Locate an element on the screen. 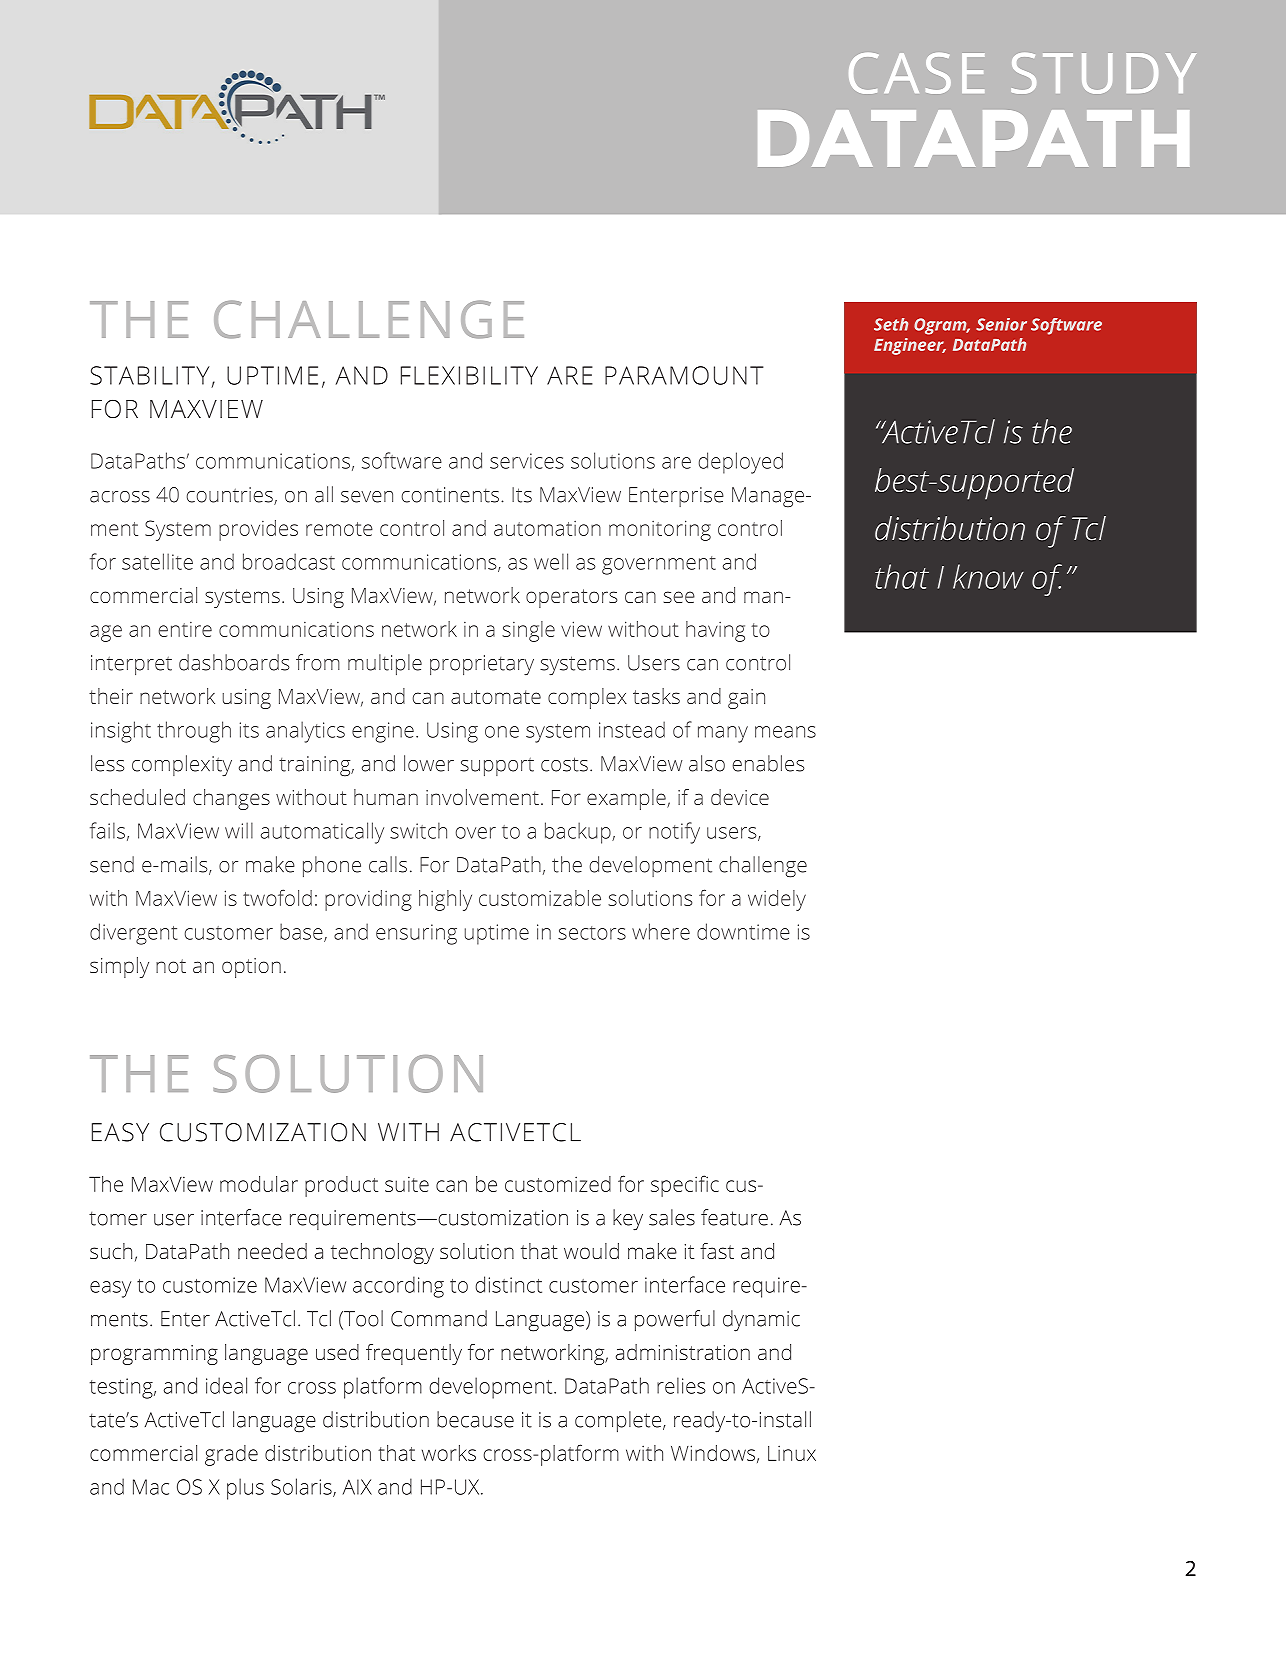  complete is located at coordinates (618, 1422).
